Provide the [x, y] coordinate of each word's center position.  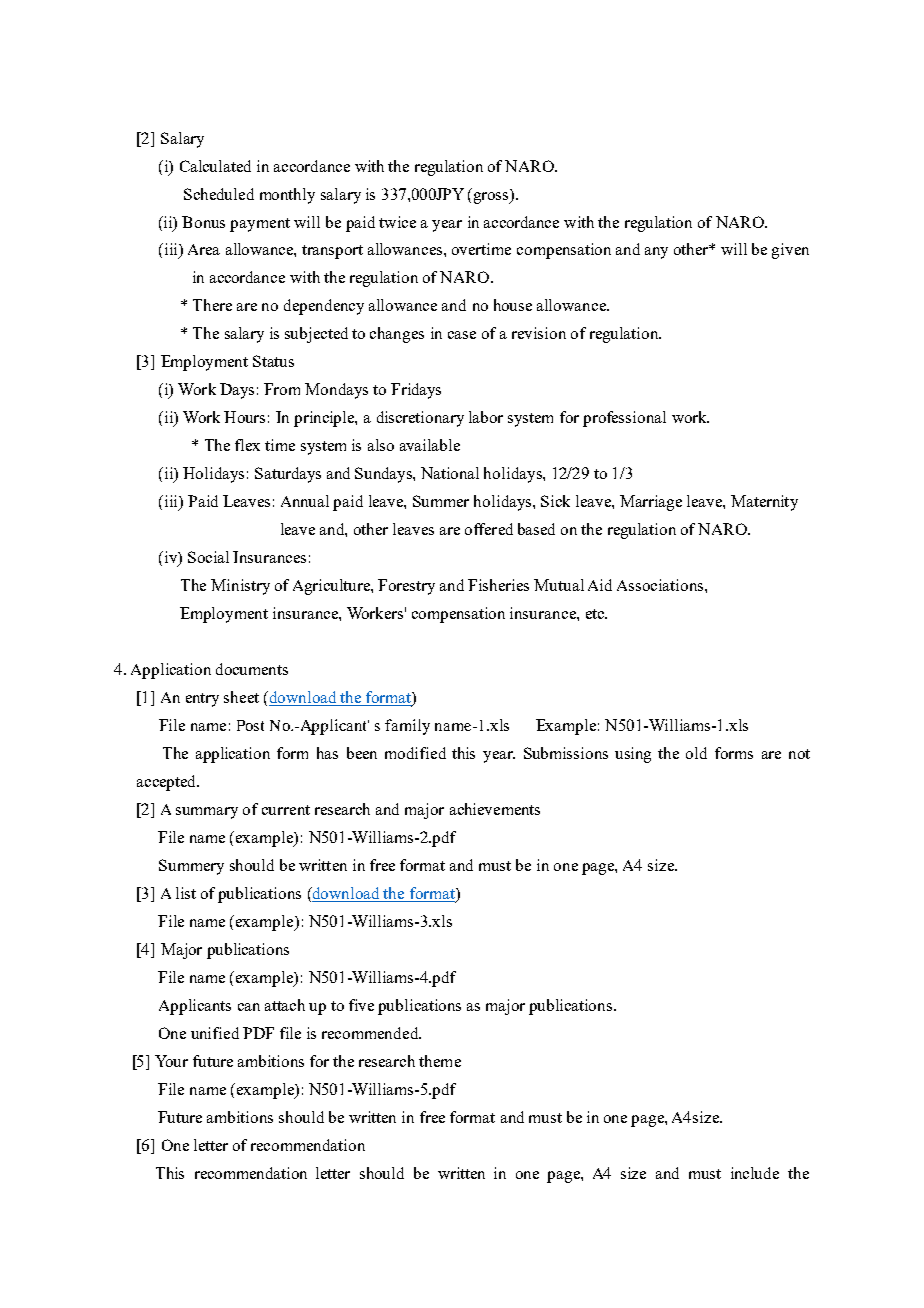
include [755, 1173]
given [790, 251]
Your [171, 1061]
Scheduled [219, 194]
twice [397, 222]
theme [440, 1061]
